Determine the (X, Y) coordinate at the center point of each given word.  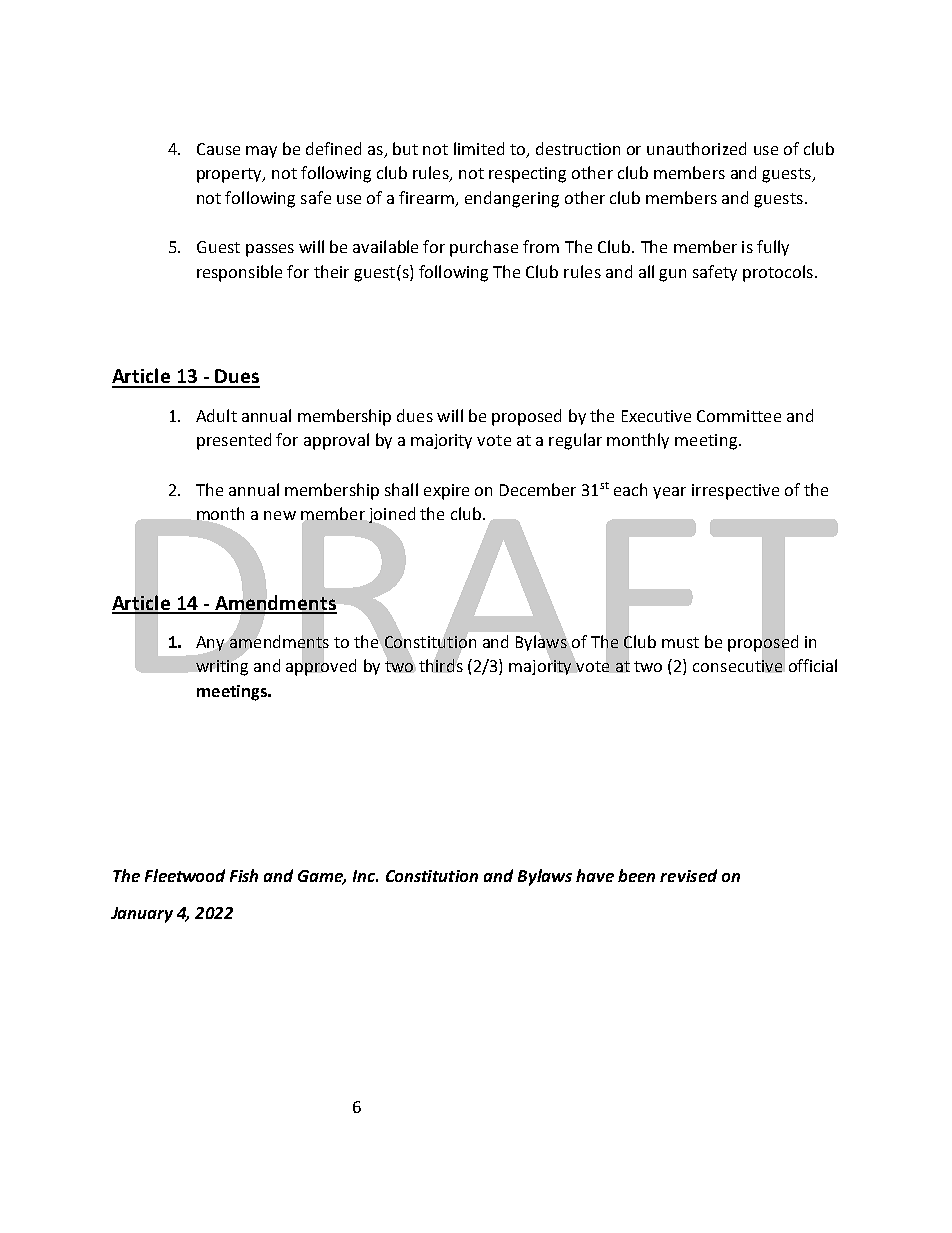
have (595, 875)
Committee (739, 416)
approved (321, 666)
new (280, 515)
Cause (218, 149)
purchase (484, 248)
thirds (441, 665)
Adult (216, 415)
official (813, 665)
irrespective (735, 492)
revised (688, 875)
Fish (244, 875)
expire (446, 492)
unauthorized (696, 148)
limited (479, 148)
